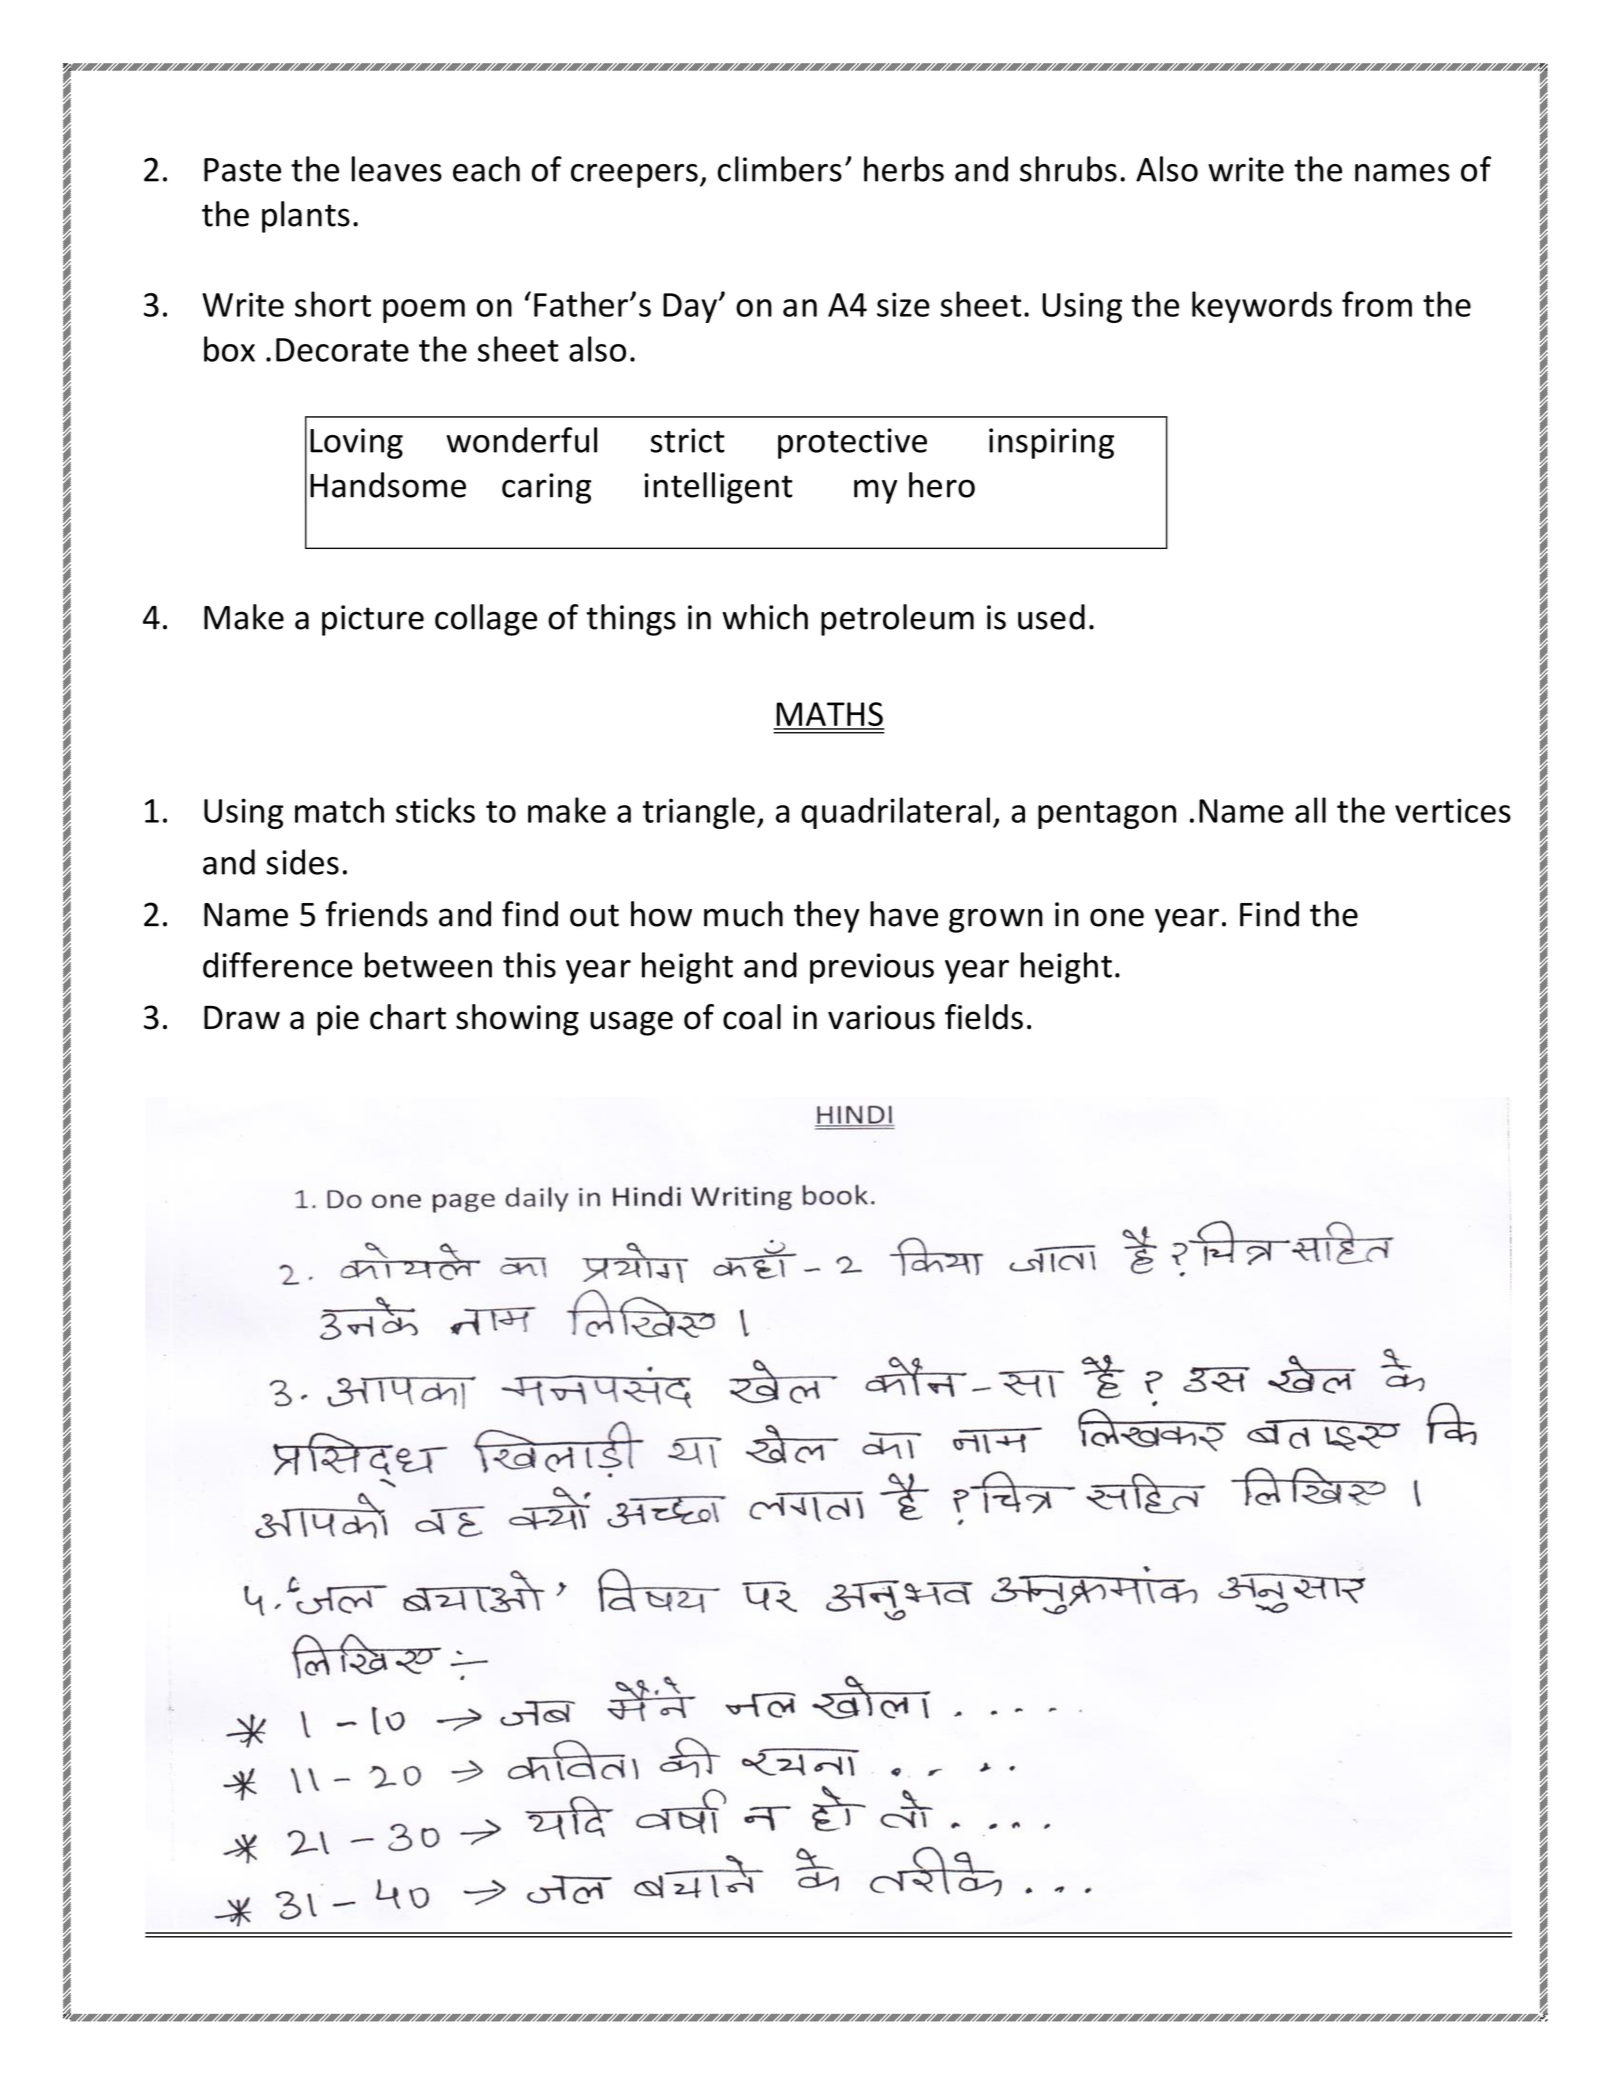  What do you see at coordinates (397, 169) in the document?
I see `leaves` at bounding box center [397, 169].
